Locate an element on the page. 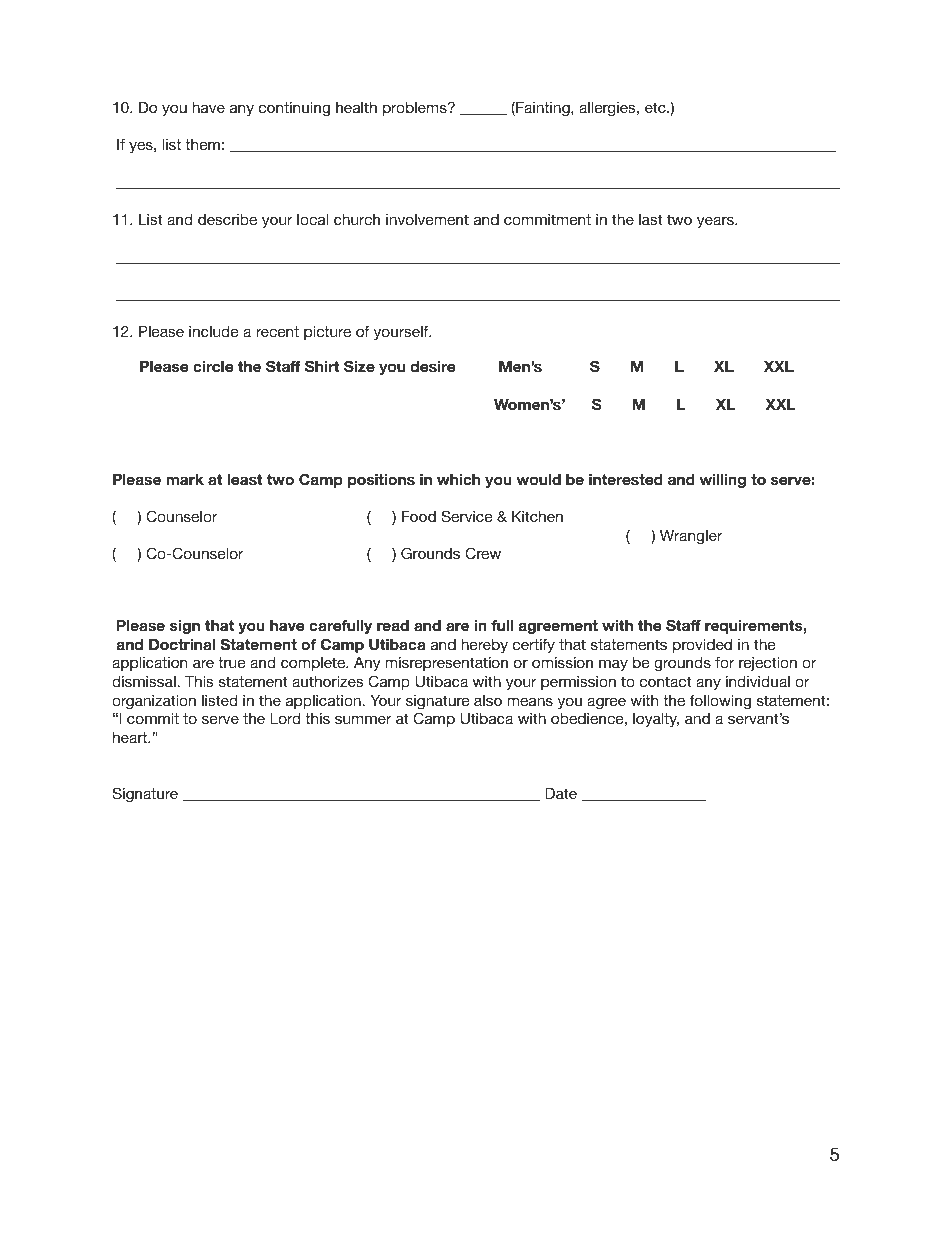 This page has width=952, height=1233. include is located at coordinates (213, 331).
